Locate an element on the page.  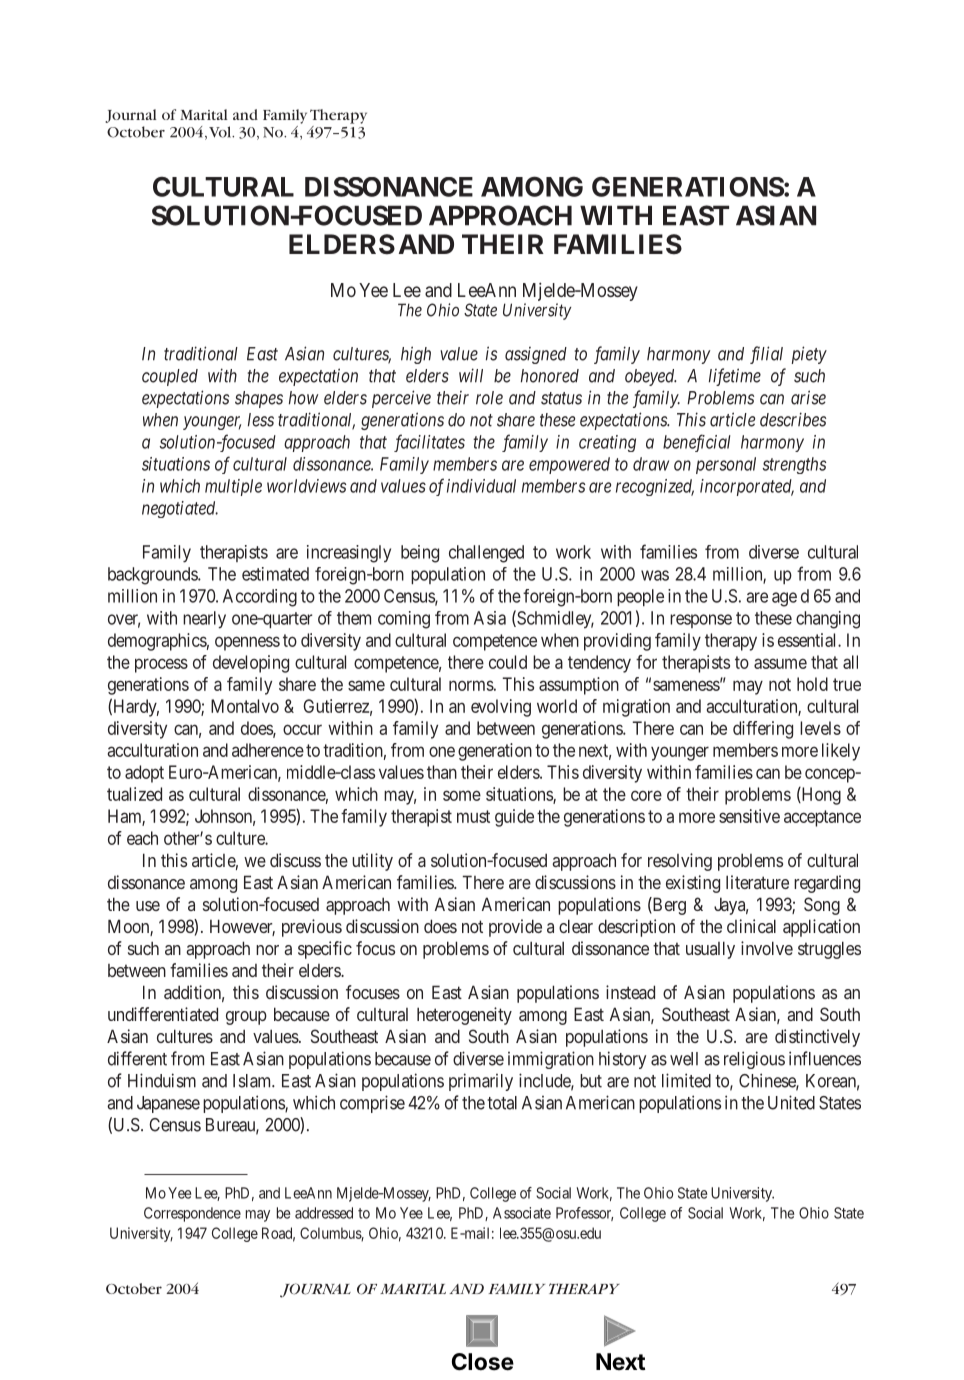
lifetime is located at coordinates (735, 377).
